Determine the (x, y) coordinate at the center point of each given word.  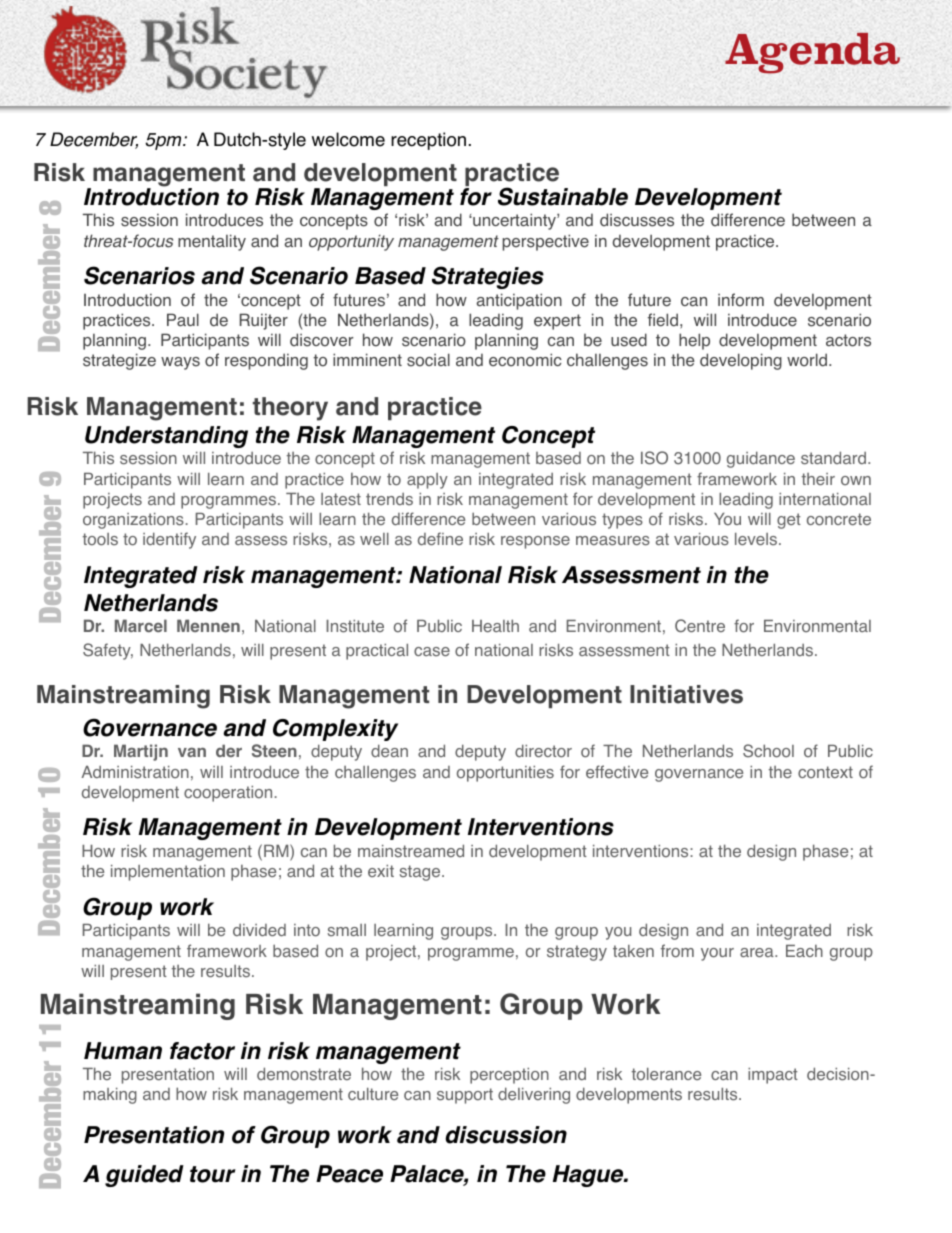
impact (773, 1076)
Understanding (166, 437)
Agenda (812, 53)
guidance (761, 459)
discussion (506, 1135)
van (192, 752)
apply (427, 481)
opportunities (505, 774)
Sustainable (563, 196)
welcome (348, 139)
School (768, 751)
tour (213, 1174)
